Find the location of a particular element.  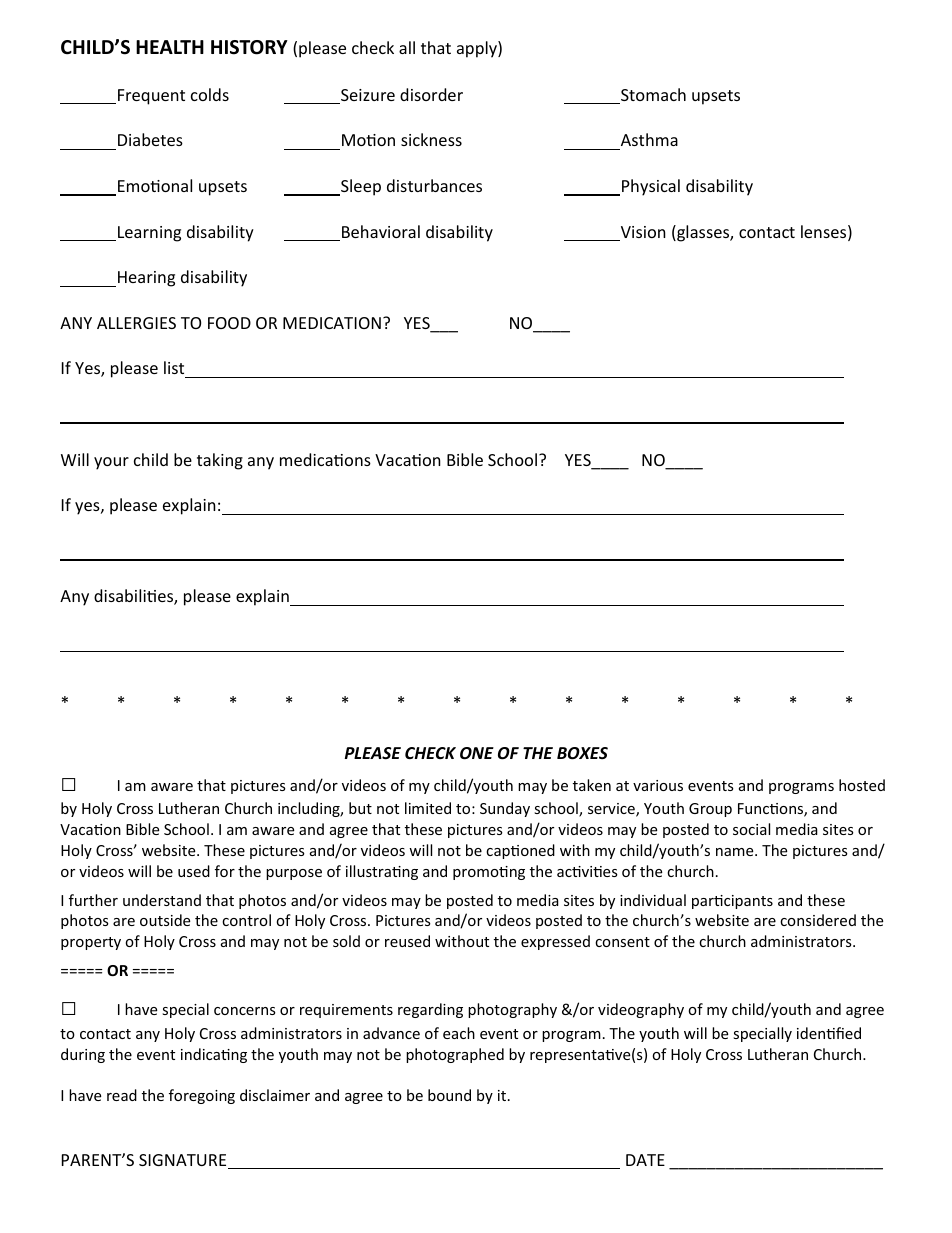

Stomach is located at coordinates (652, 96).
